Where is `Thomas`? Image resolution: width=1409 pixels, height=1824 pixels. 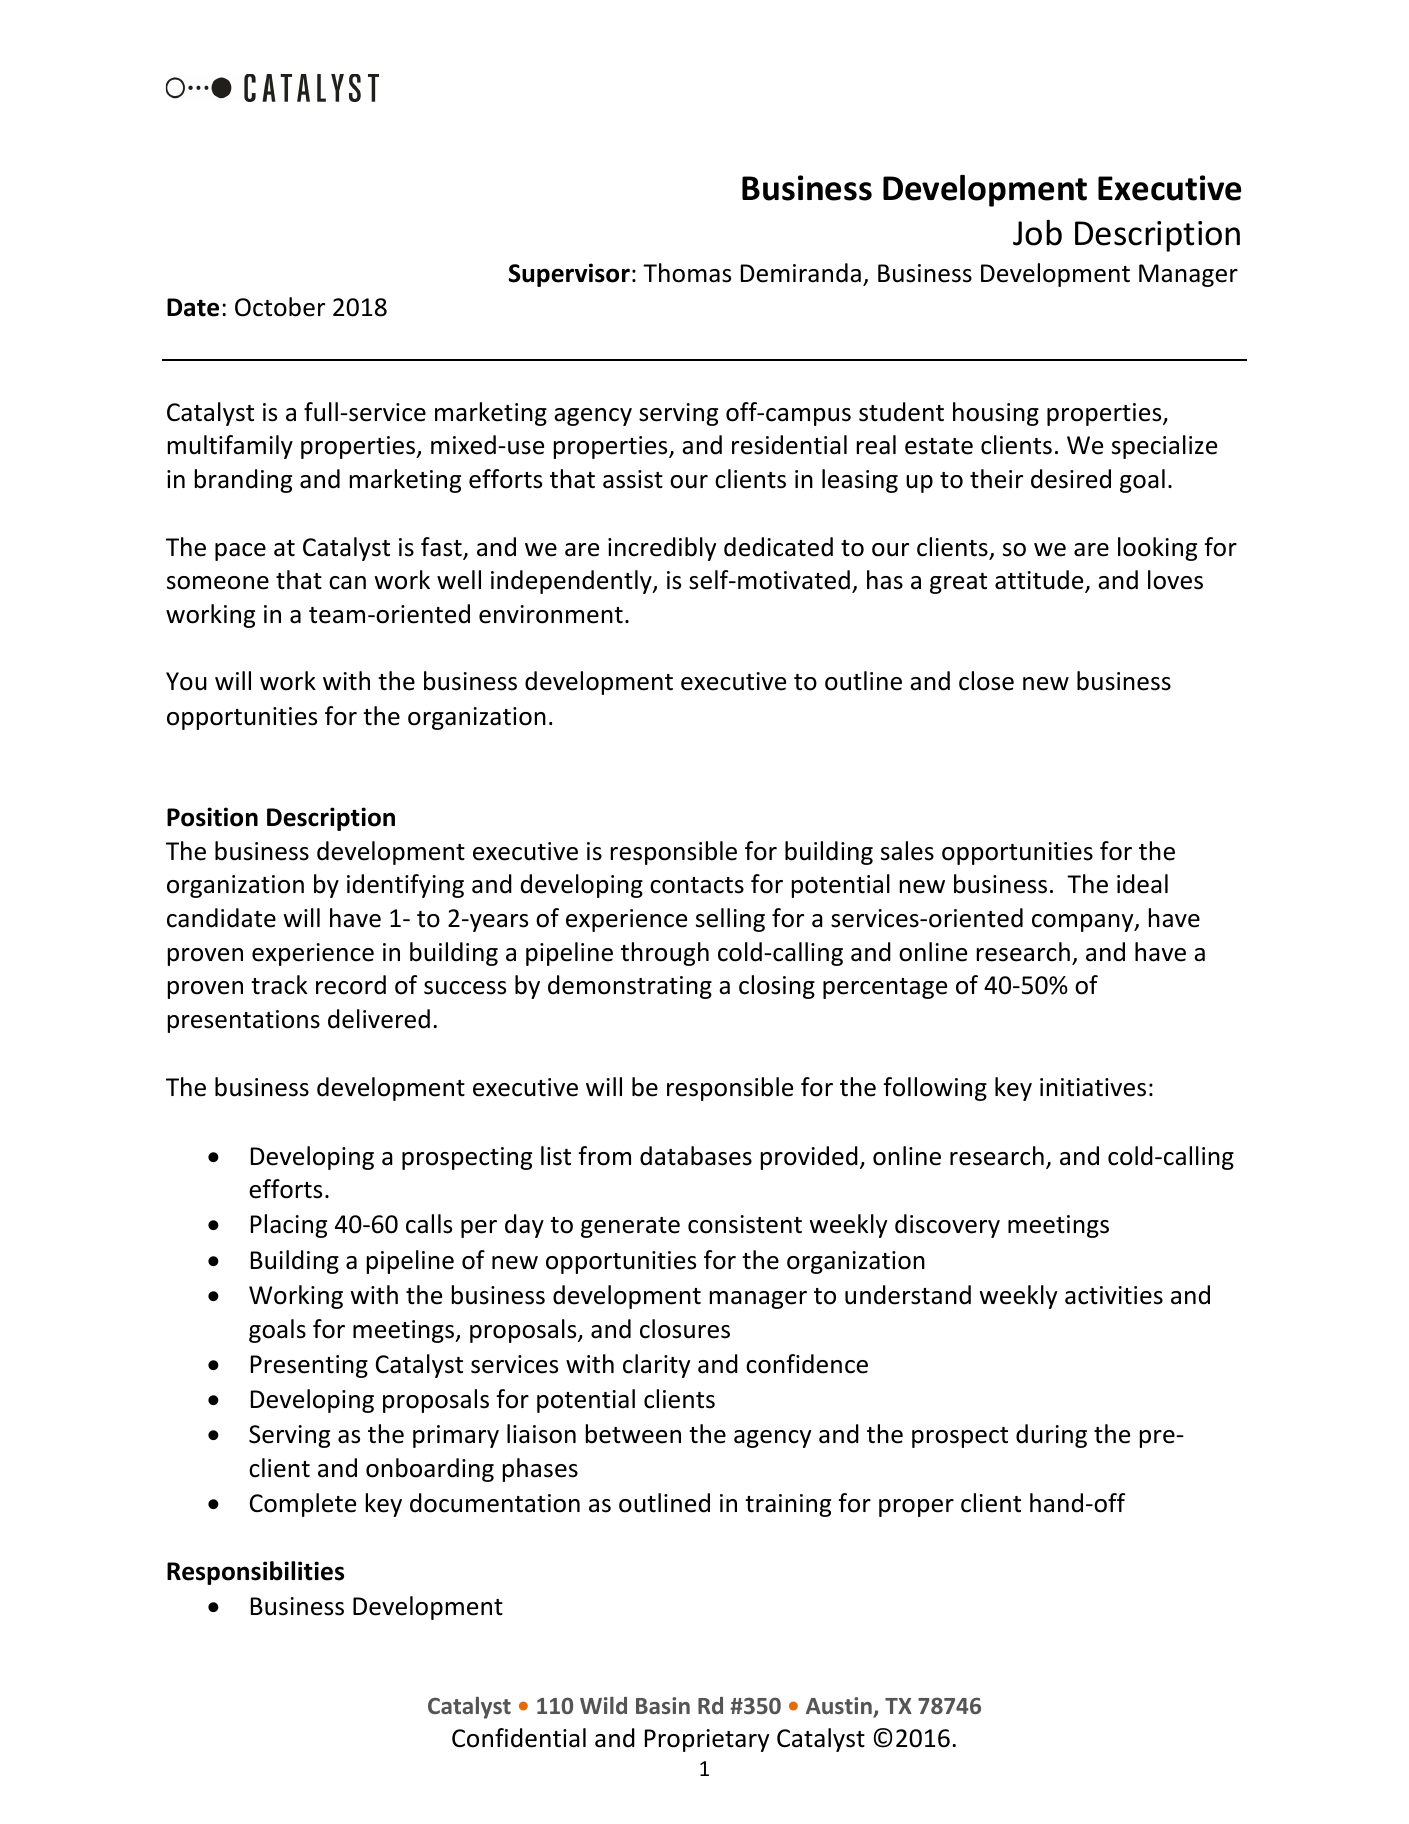 Thomas is located at coordinates (687, 273).
